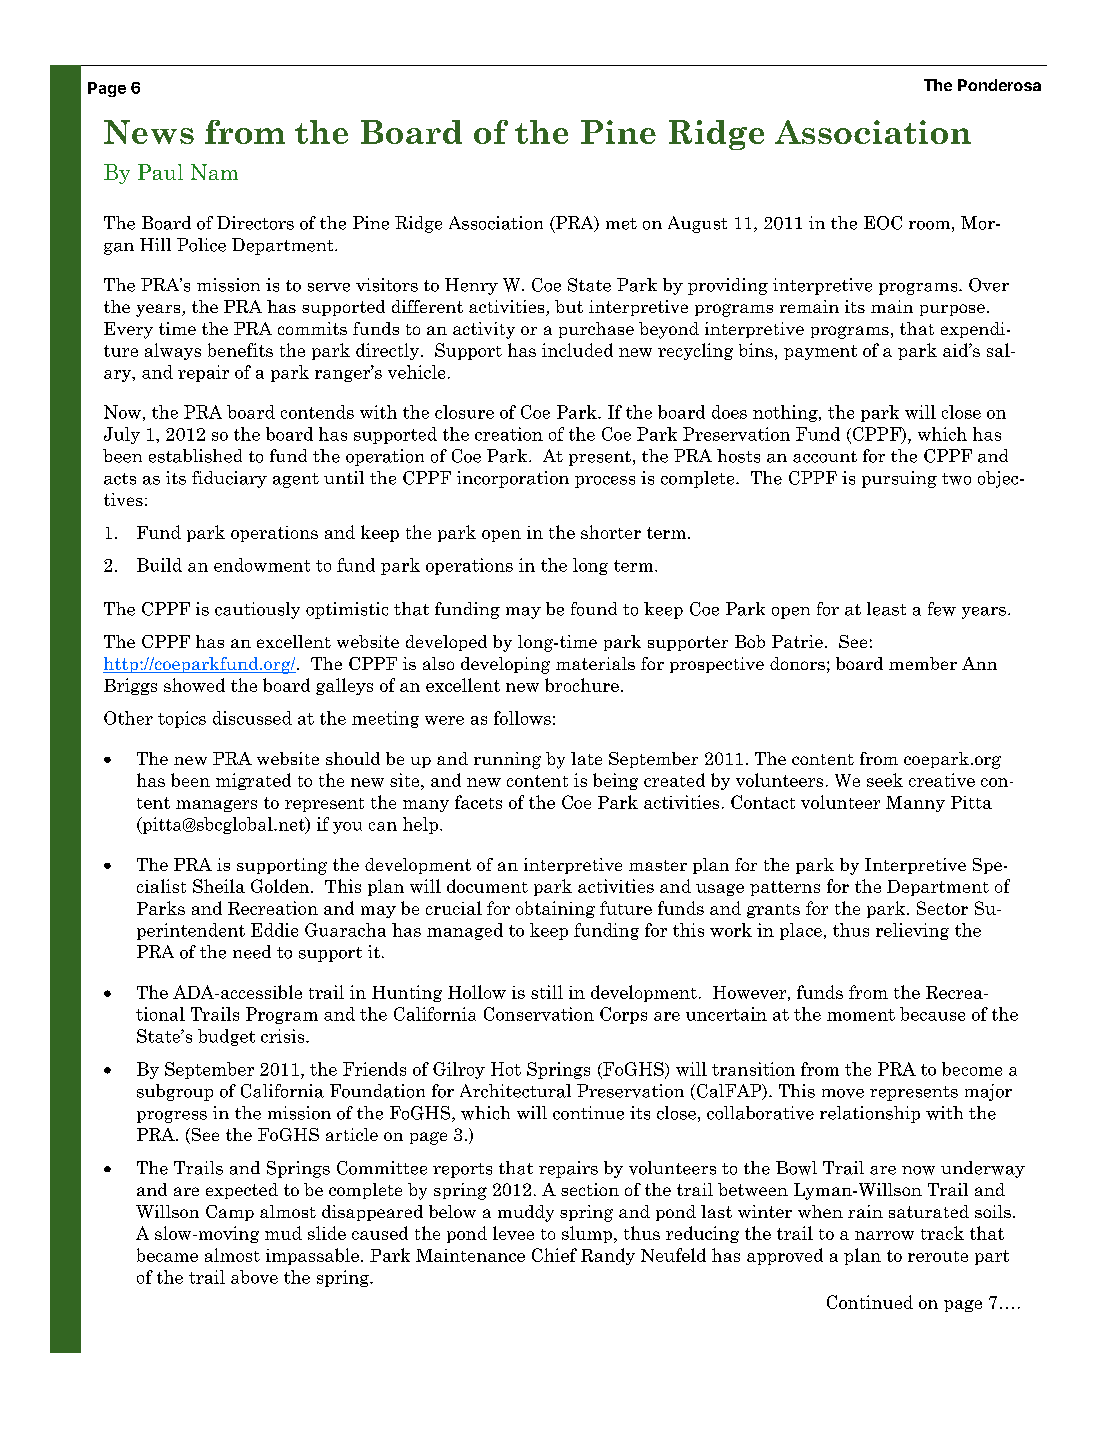 The height and width of the screenshot is (1439, 1112). What do you see at coordinates (884, 1235) in the screenshot?
I see `narrow` at bounding box center [884, 1235].
